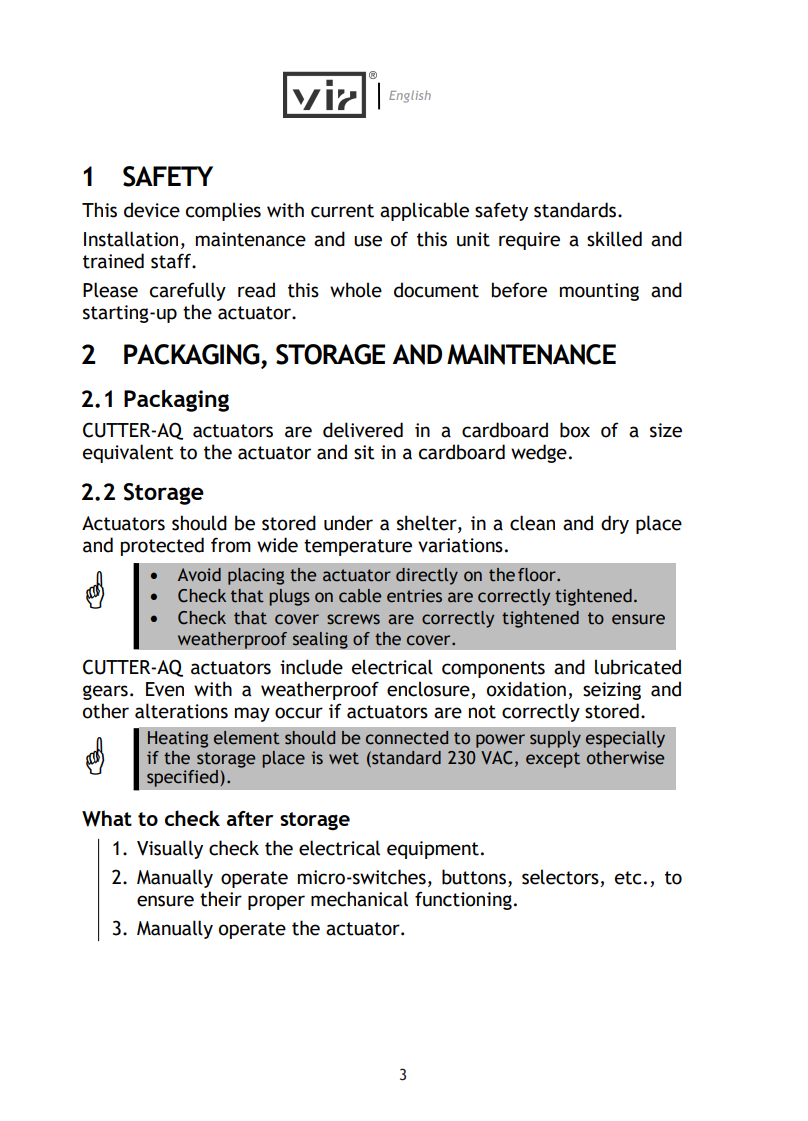  Describe the element at coordinates (162, 546) in the document. I see `protected` at that location.
